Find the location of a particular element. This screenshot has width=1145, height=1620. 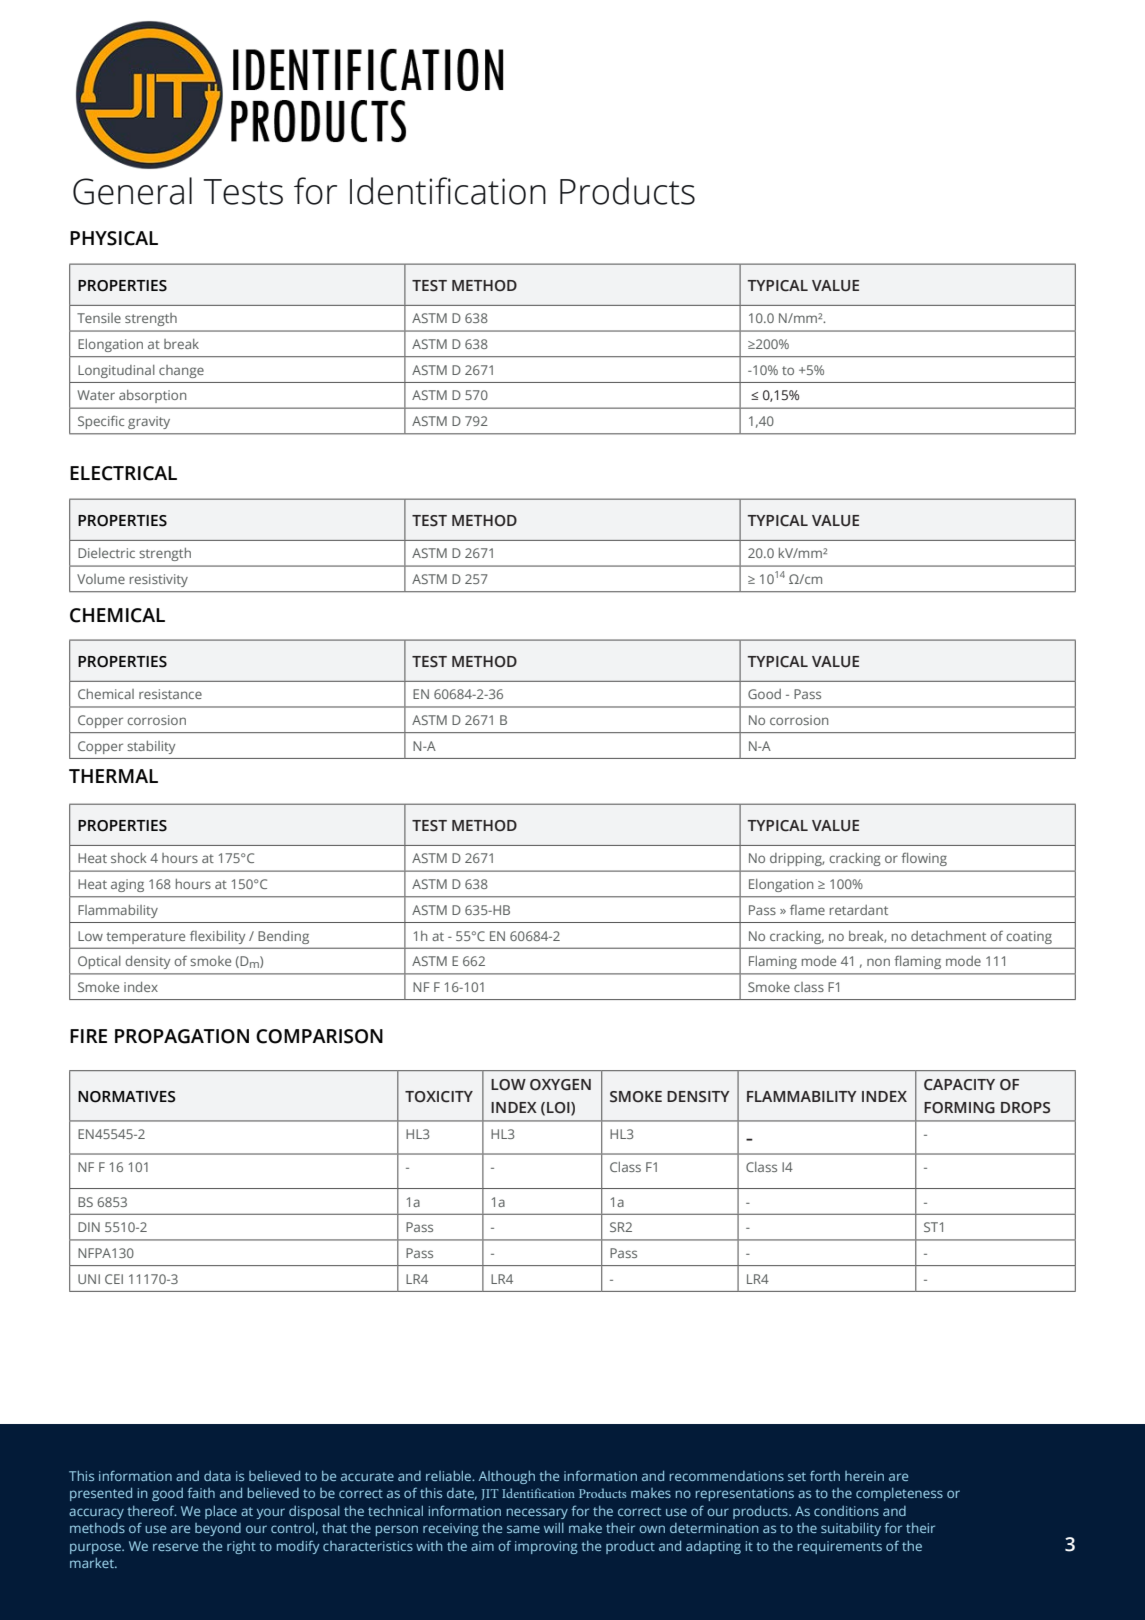

flowing is located at coordinates (924, 859).
